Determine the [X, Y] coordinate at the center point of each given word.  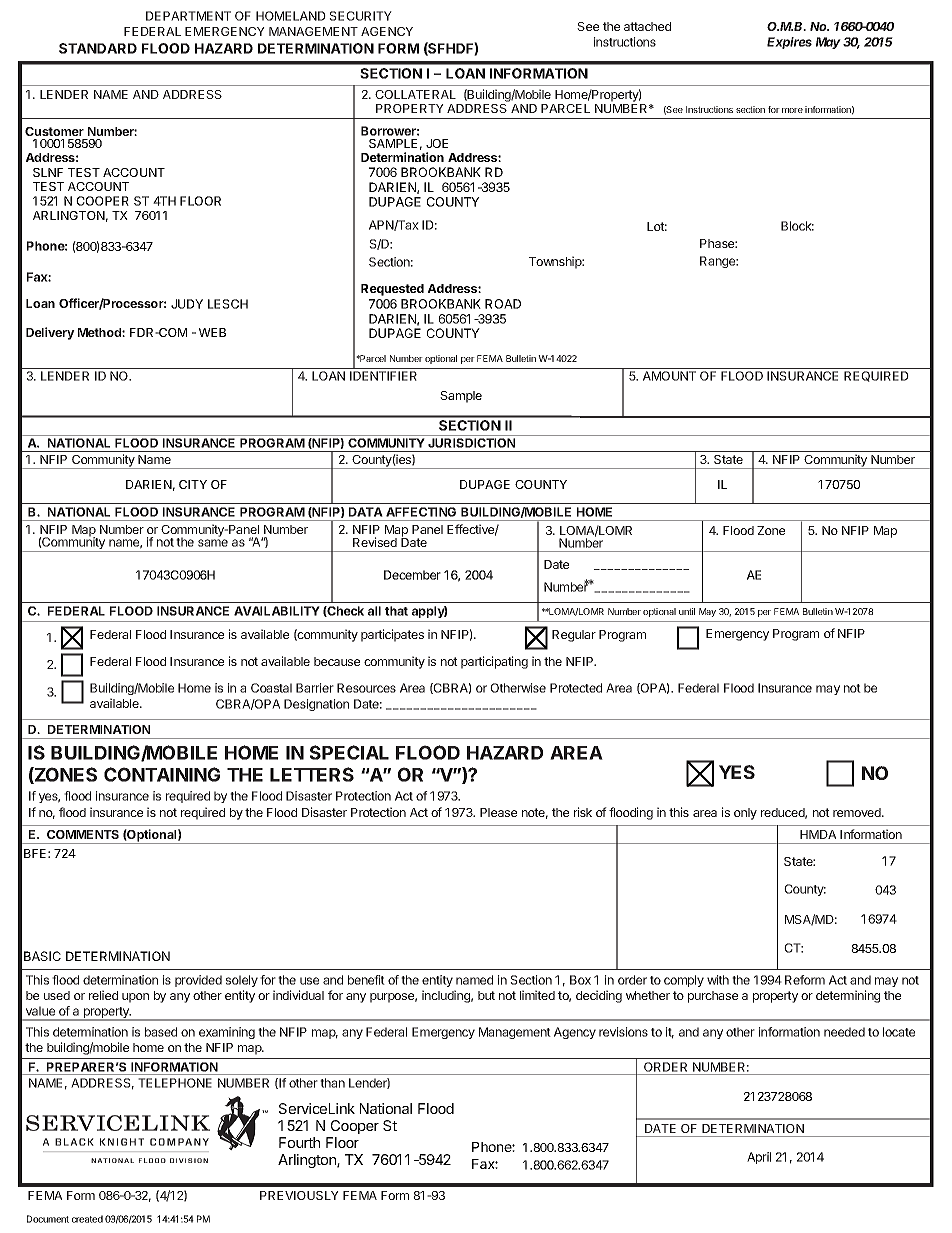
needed [844, 1032]
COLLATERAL [415, 94]
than [332, 1083]
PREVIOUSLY [299, 1195]
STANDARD [98, 48]
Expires [789, 43]
